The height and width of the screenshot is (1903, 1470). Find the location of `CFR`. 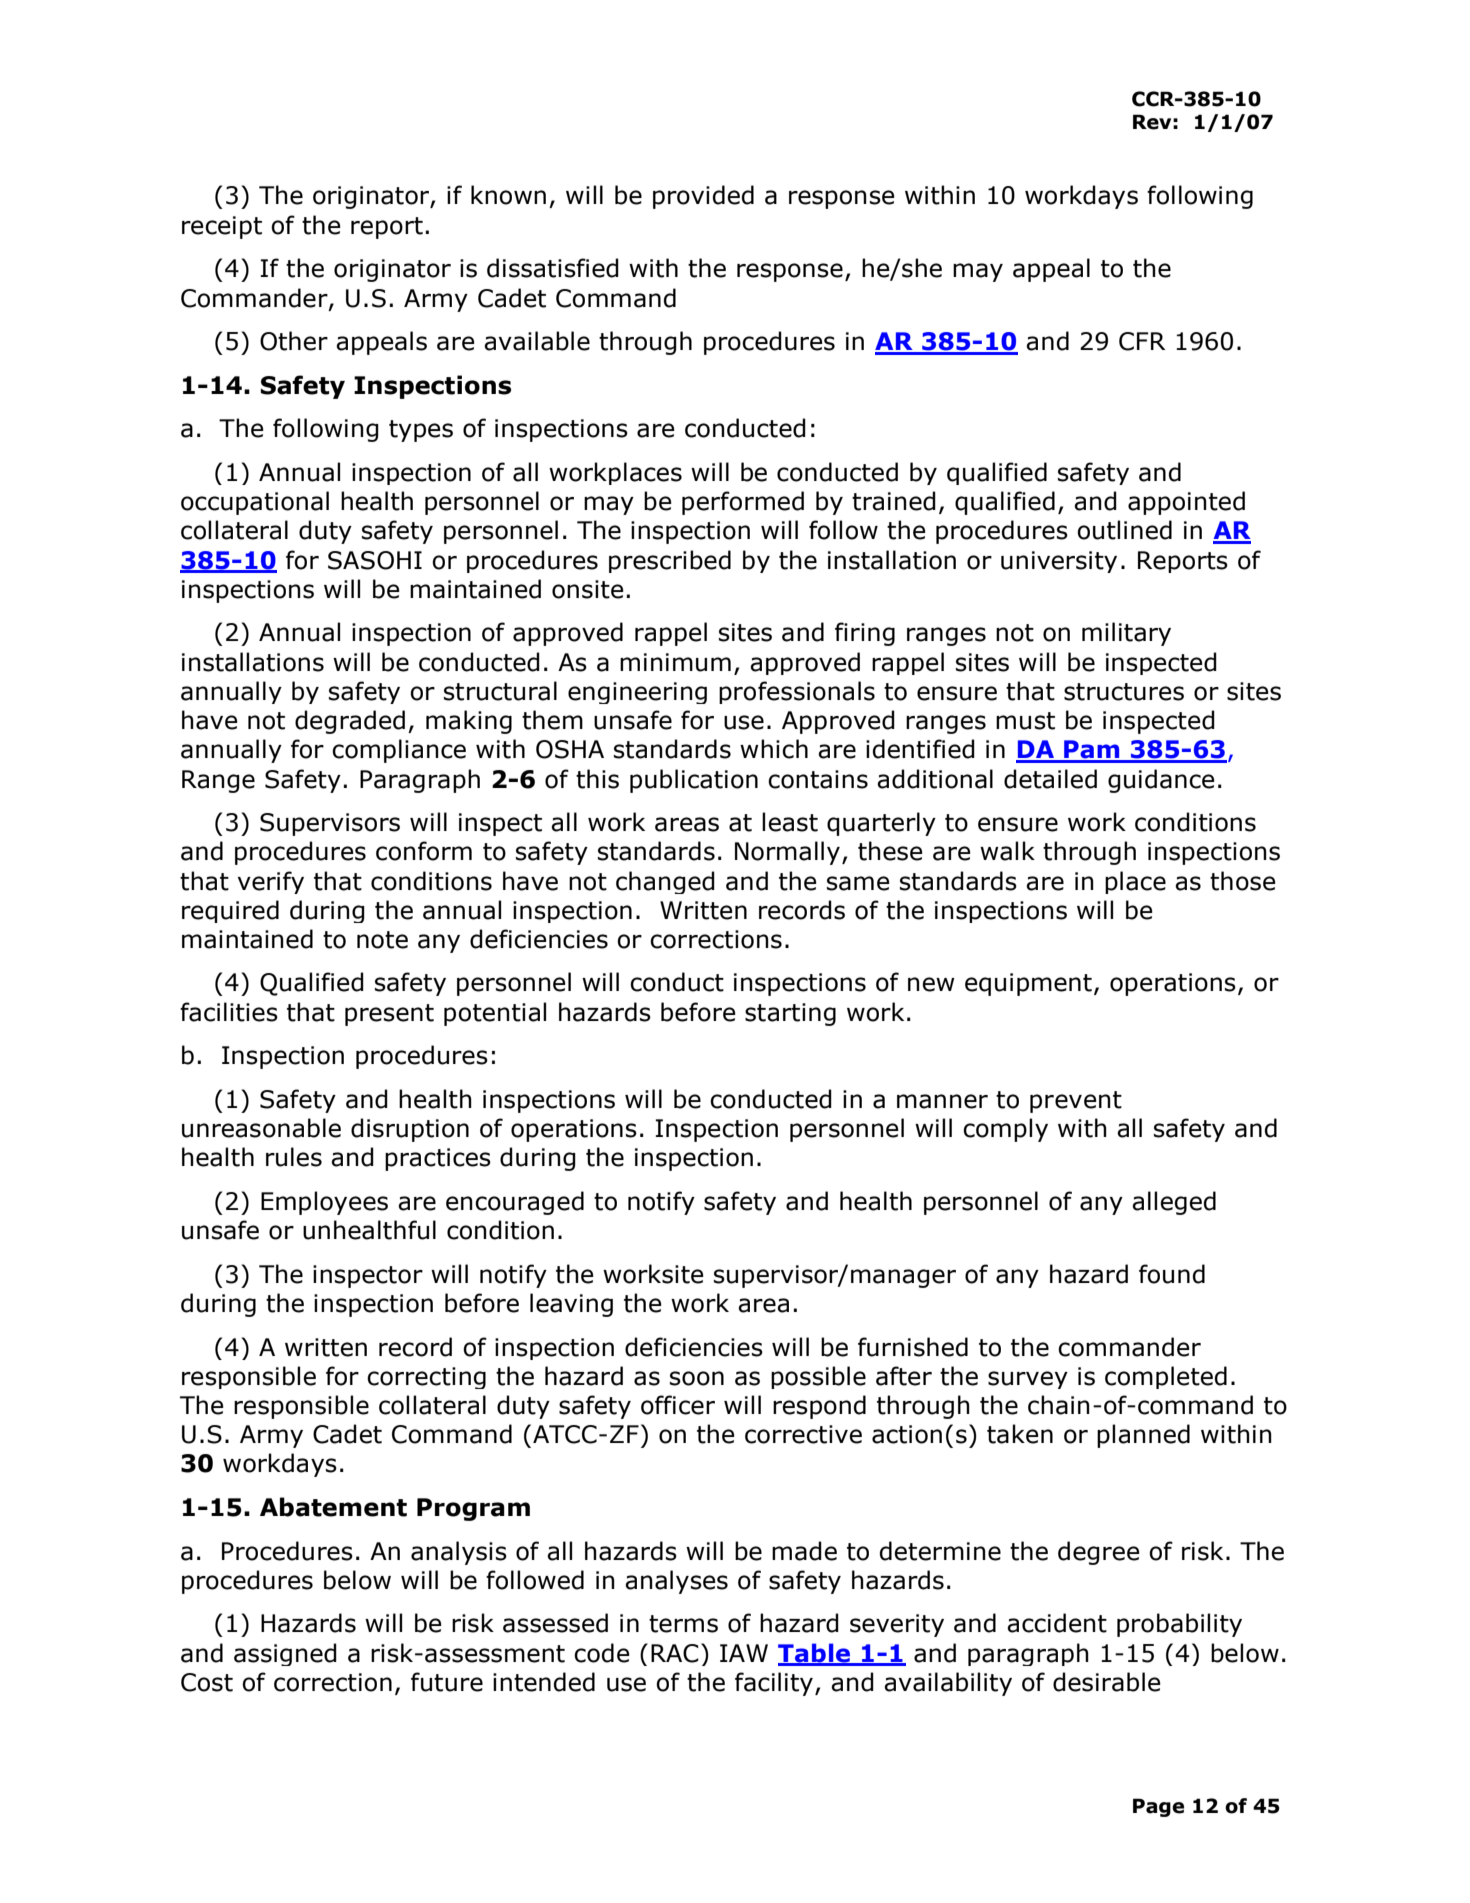

CFR is located at coordinates (1142, 341).
